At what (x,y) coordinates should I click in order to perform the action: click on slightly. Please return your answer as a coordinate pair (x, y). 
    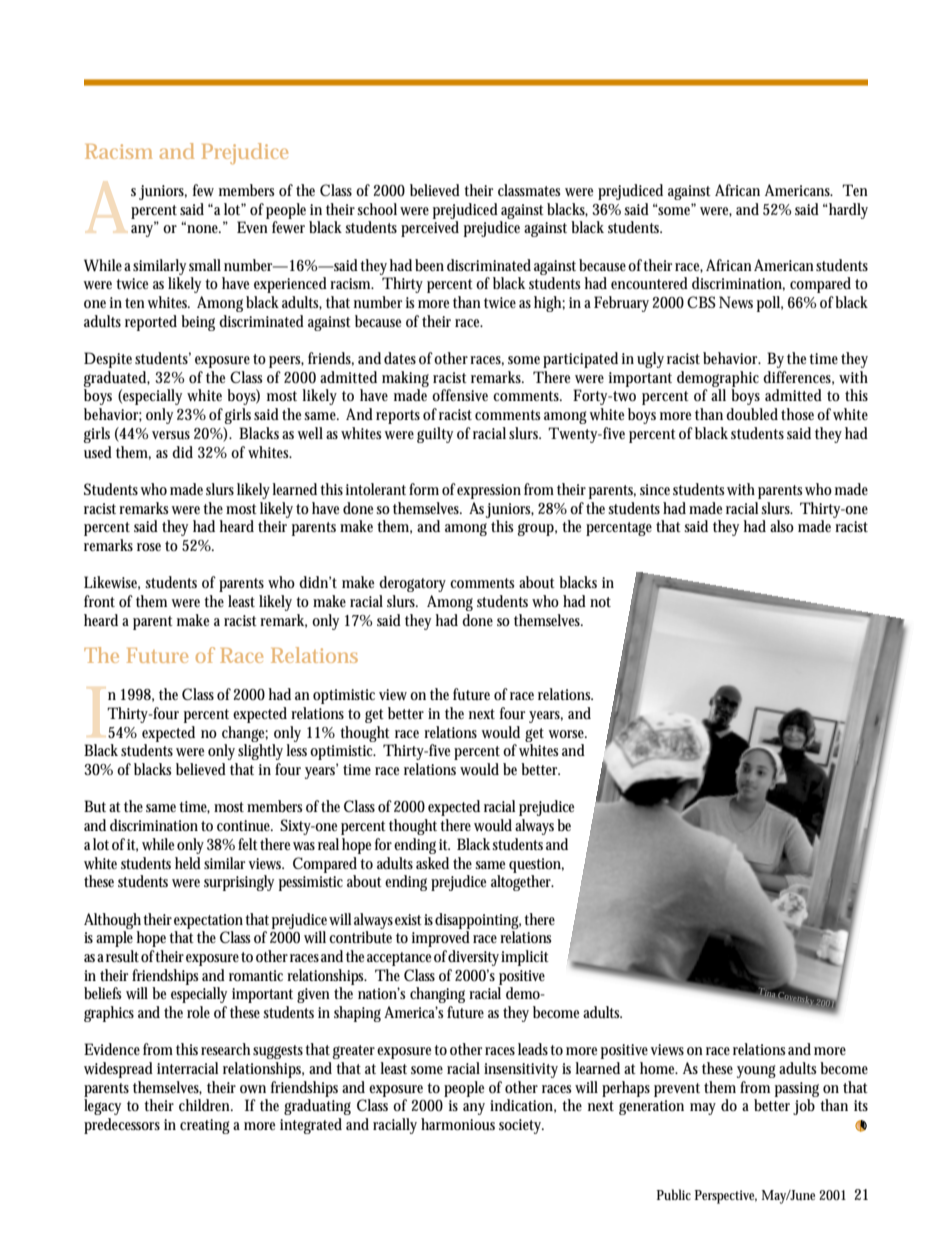
    Looking at the image, I should click on (260, 752).
